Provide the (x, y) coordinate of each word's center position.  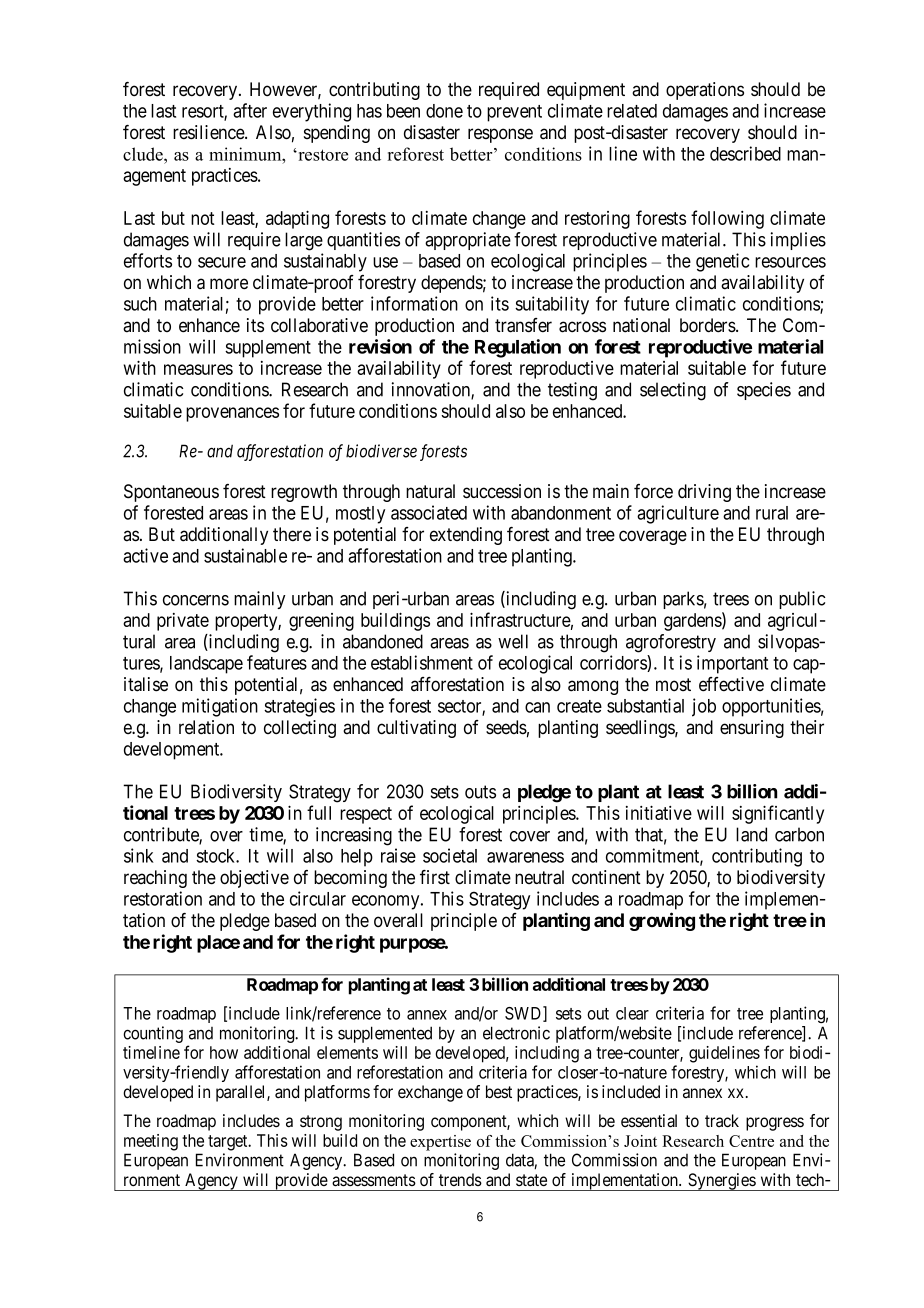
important (732, 664)
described (745, 153)
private (183, 622)
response (500, 135)
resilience (209, 132)
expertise (440, 1143)
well (513, 641)
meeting (151, 1142)
